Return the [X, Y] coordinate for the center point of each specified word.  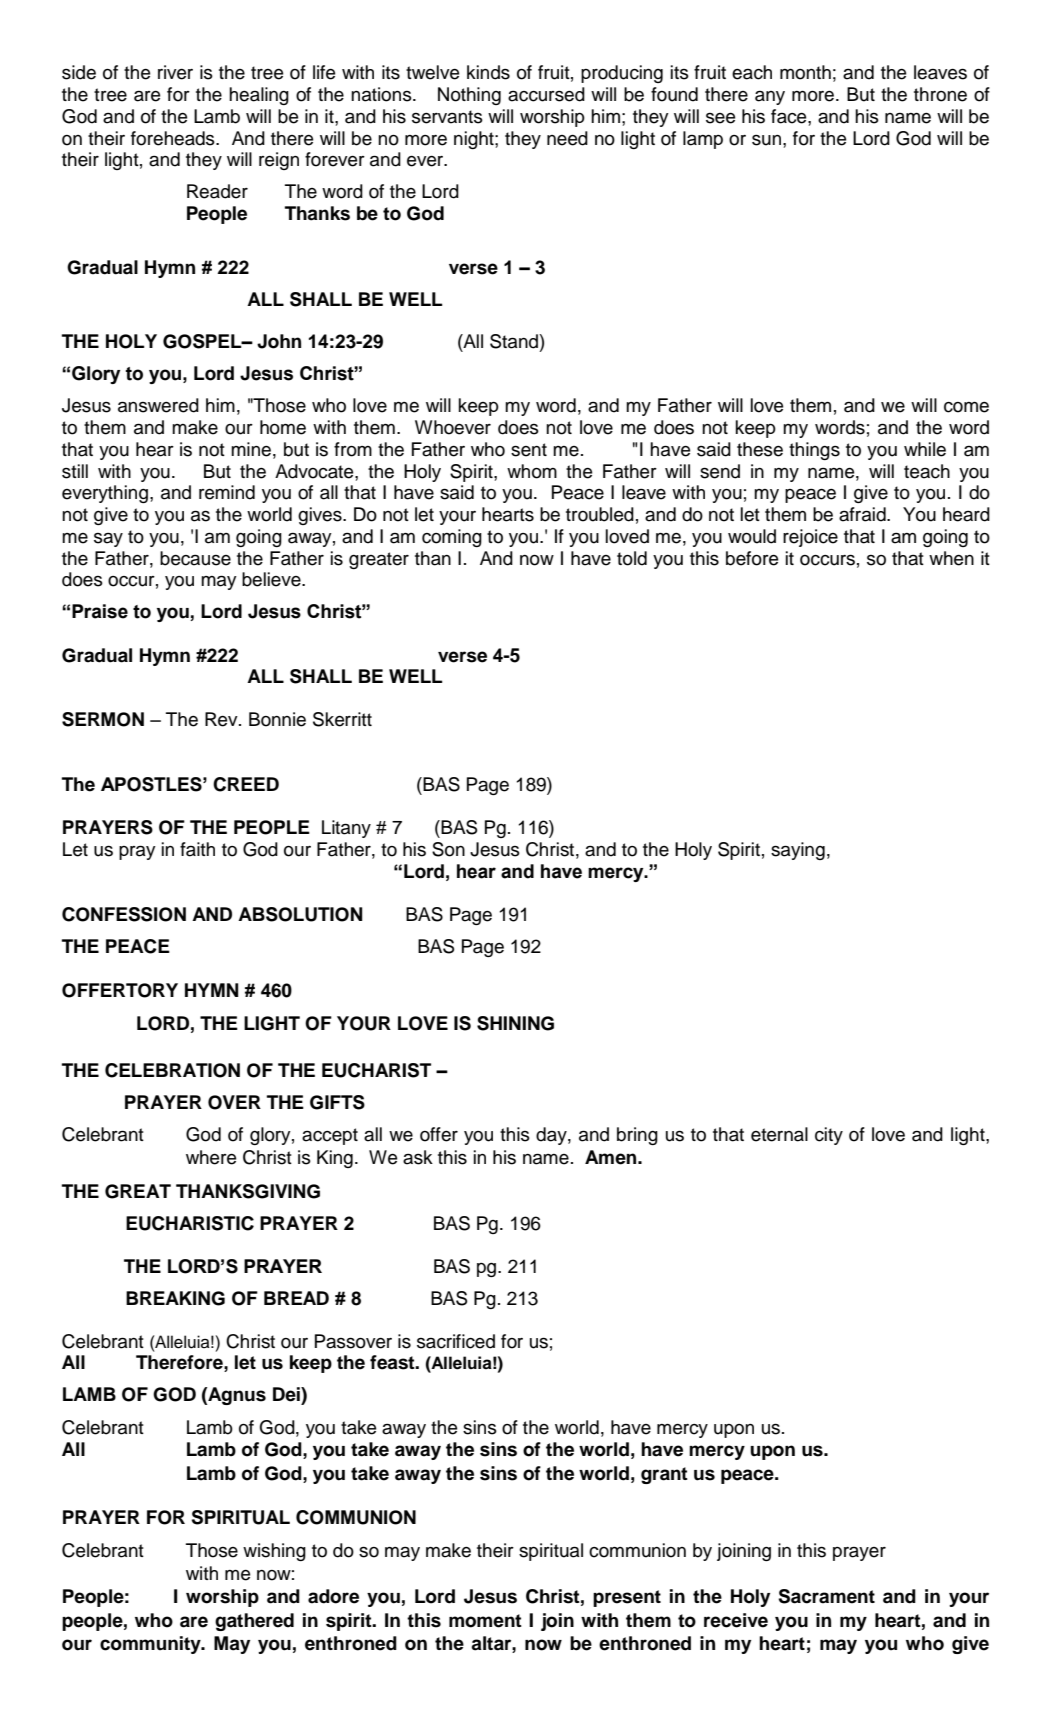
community [151, 1645]
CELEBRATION [172, 1070]
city [829, 1136]
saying [798, 851]
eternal [779, 1134]
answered [158, 405]
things [814, 451]
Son [448, 849]
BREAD [296, 1298]
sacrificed [456, 1341]
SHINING [515, 1023]
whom [532, 471]
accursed [546, 94]
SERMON [103, 719]
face [790, 116]
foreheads [174, 138]
